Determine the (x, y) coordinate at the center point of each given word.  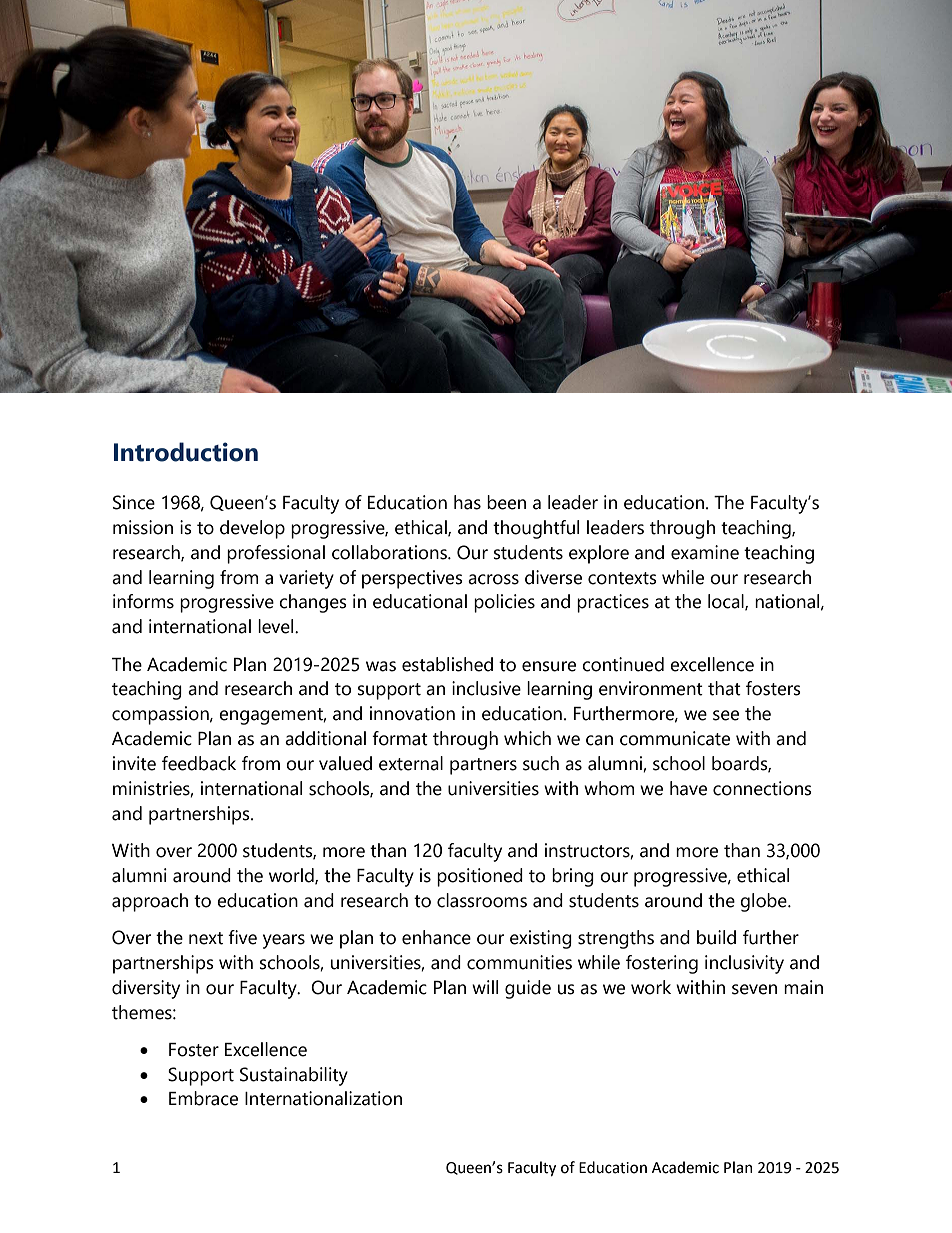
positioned (480, 877)
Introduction (186, 452)
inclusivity (744, 964)
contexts (622, 578)
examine (705, 552)
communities (519, 962)
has (467, 502)
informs (143, 601)
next (206, 938)
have (688, 788)
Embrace (203, 1098)
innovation (412, 713)
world (292, 876)
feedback (199, 763)
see (726, 715)
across (493, 579)
